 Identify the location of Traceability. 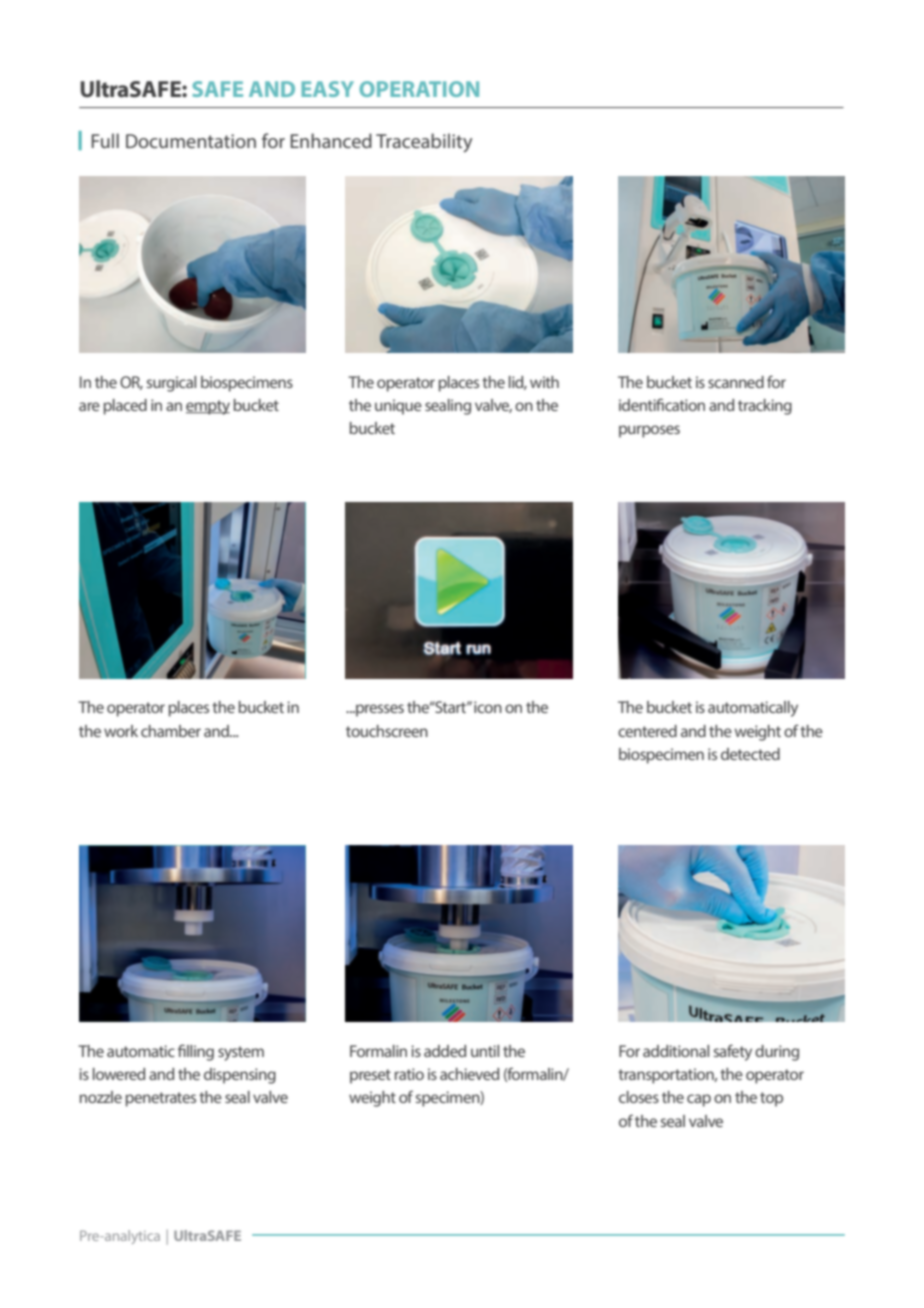
(424, 143).
